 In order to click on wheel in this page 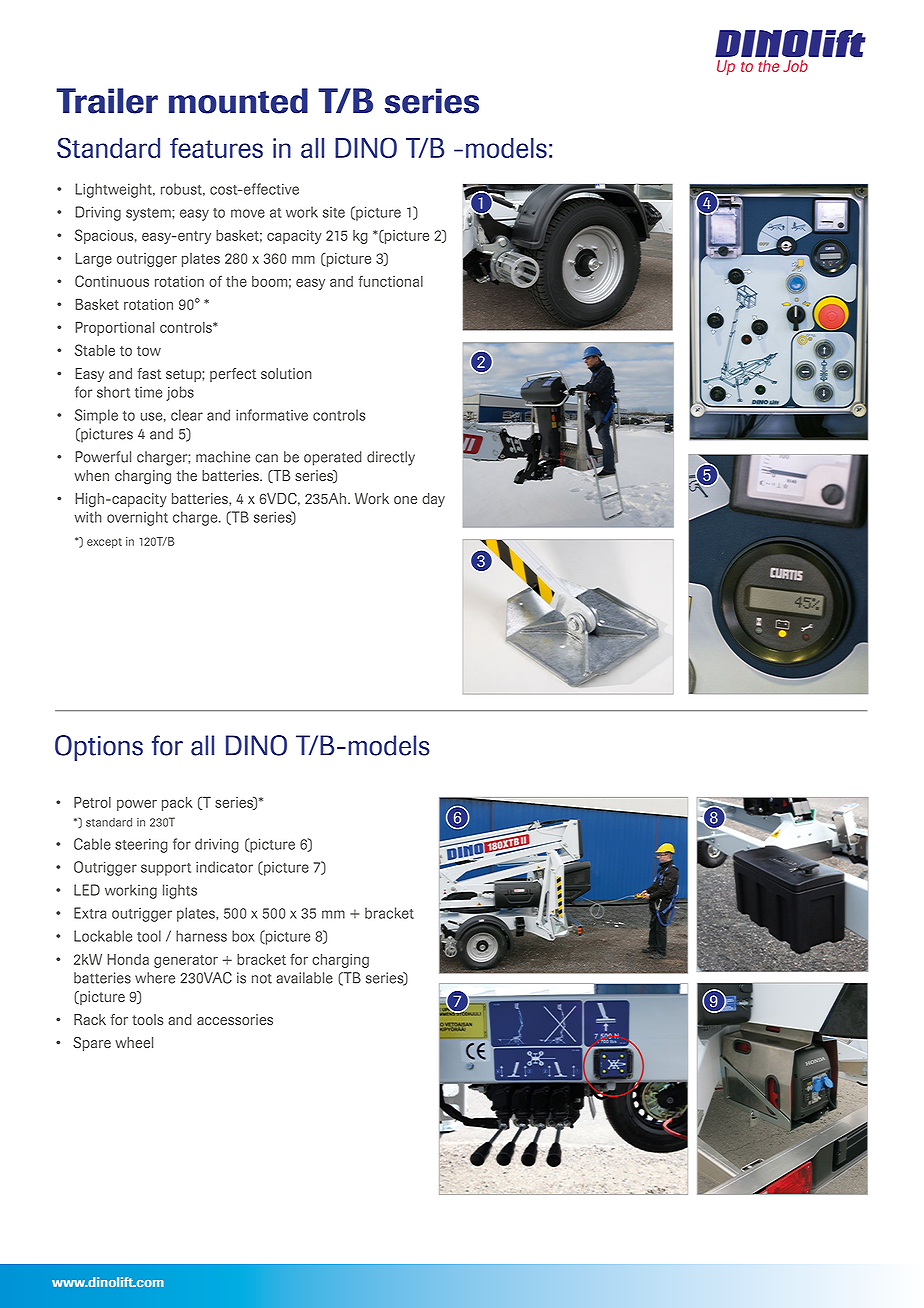, I will do `click(134, 1042)`.
